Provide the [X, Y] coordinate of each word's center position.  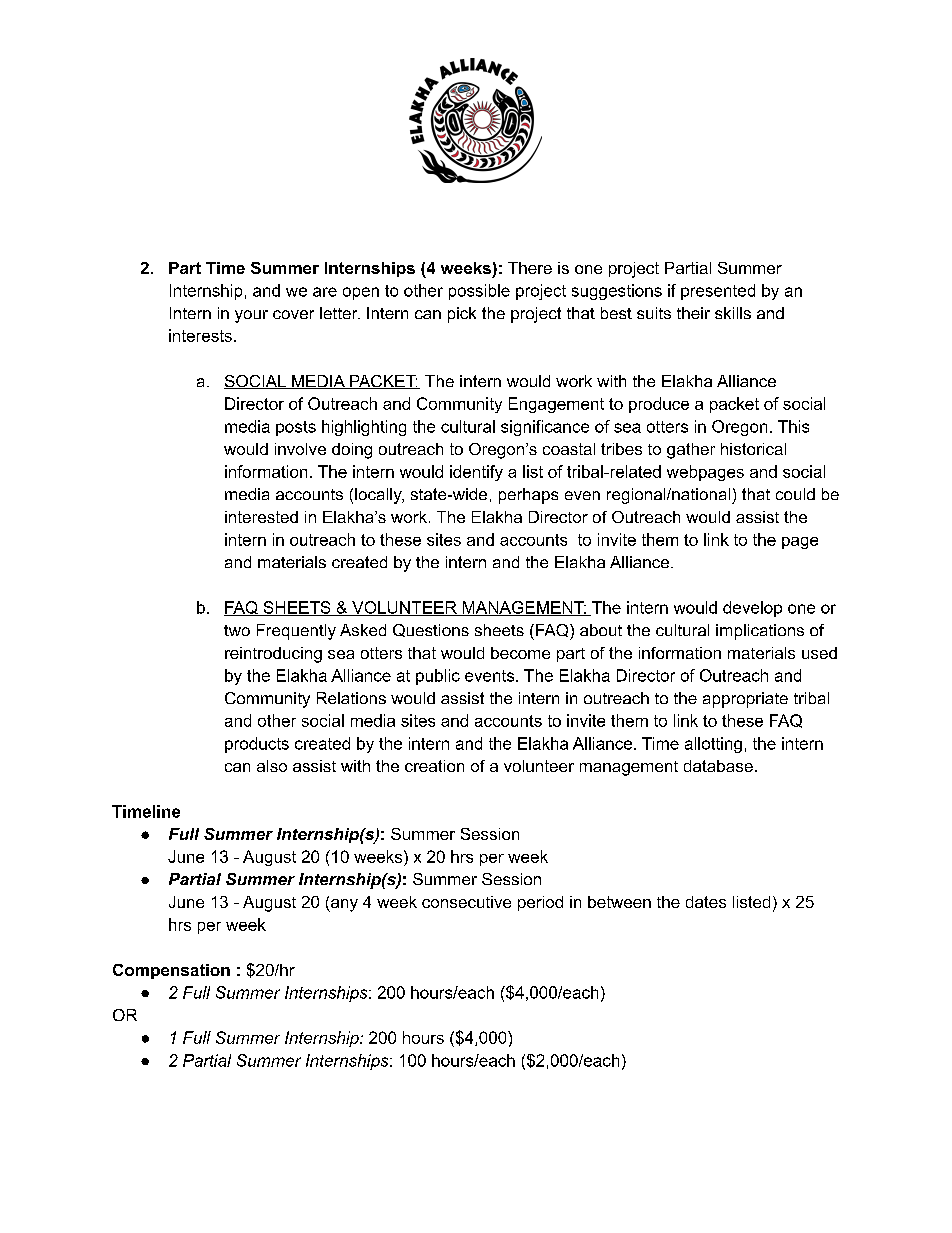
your [251, 316]
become [520, 653]
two [237, 630]
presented [718, 292]
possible [479, 292]
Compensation [171, 971]
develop [752, 609]
